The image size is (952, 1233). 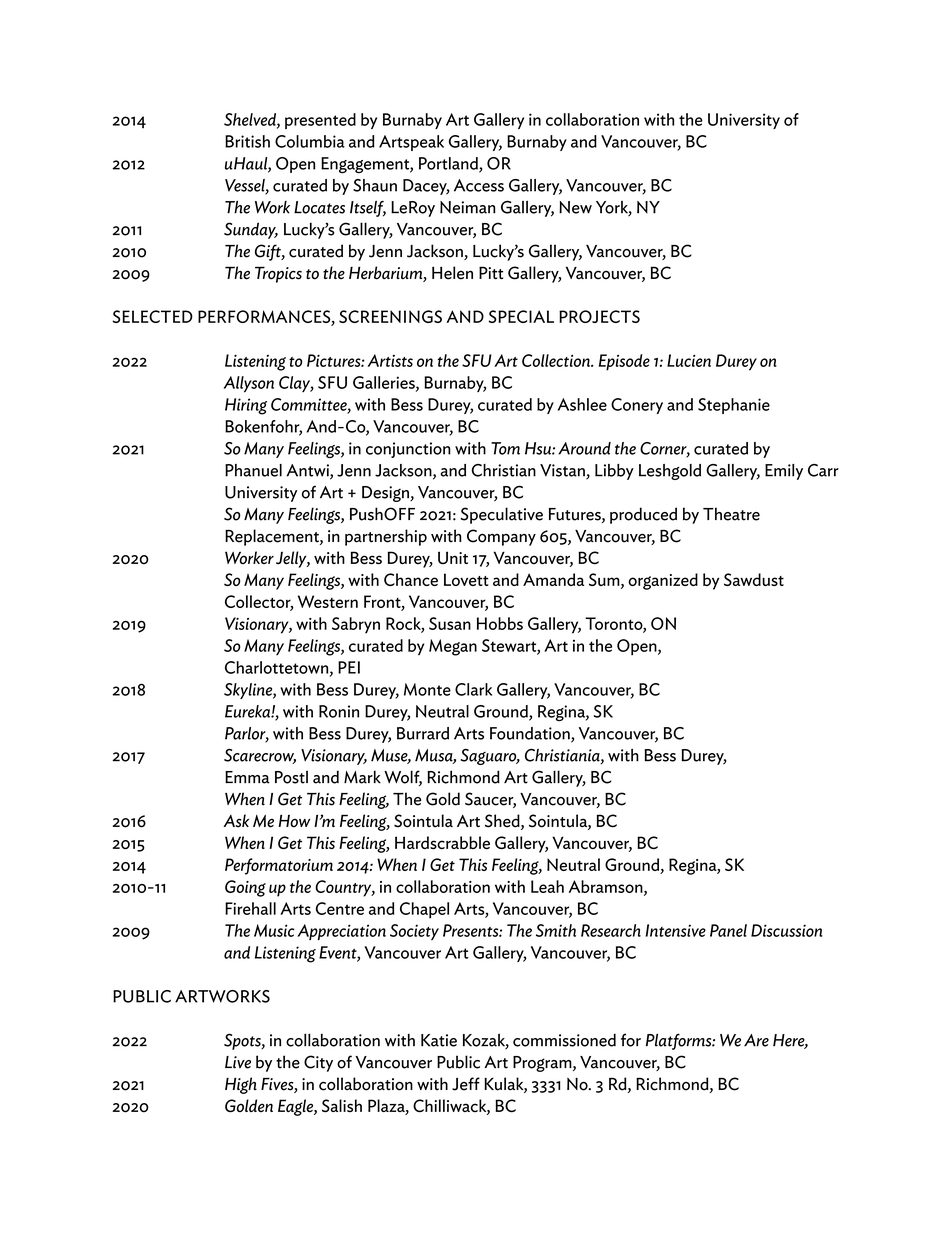 I want to click on British, so click(x=247, y=141).
